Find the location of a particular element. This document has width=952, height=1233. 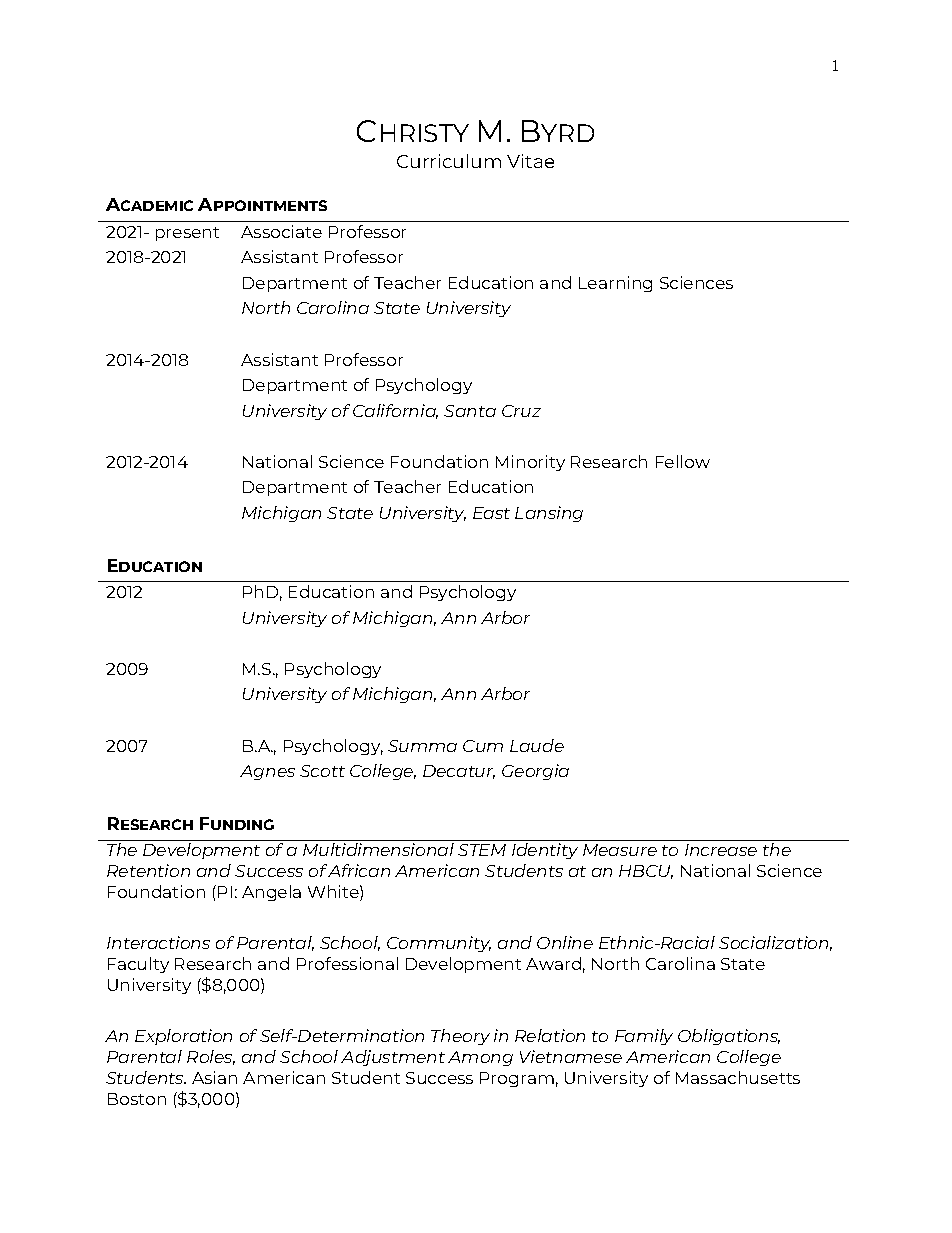

Family is located at coordinates (644, 1037).
